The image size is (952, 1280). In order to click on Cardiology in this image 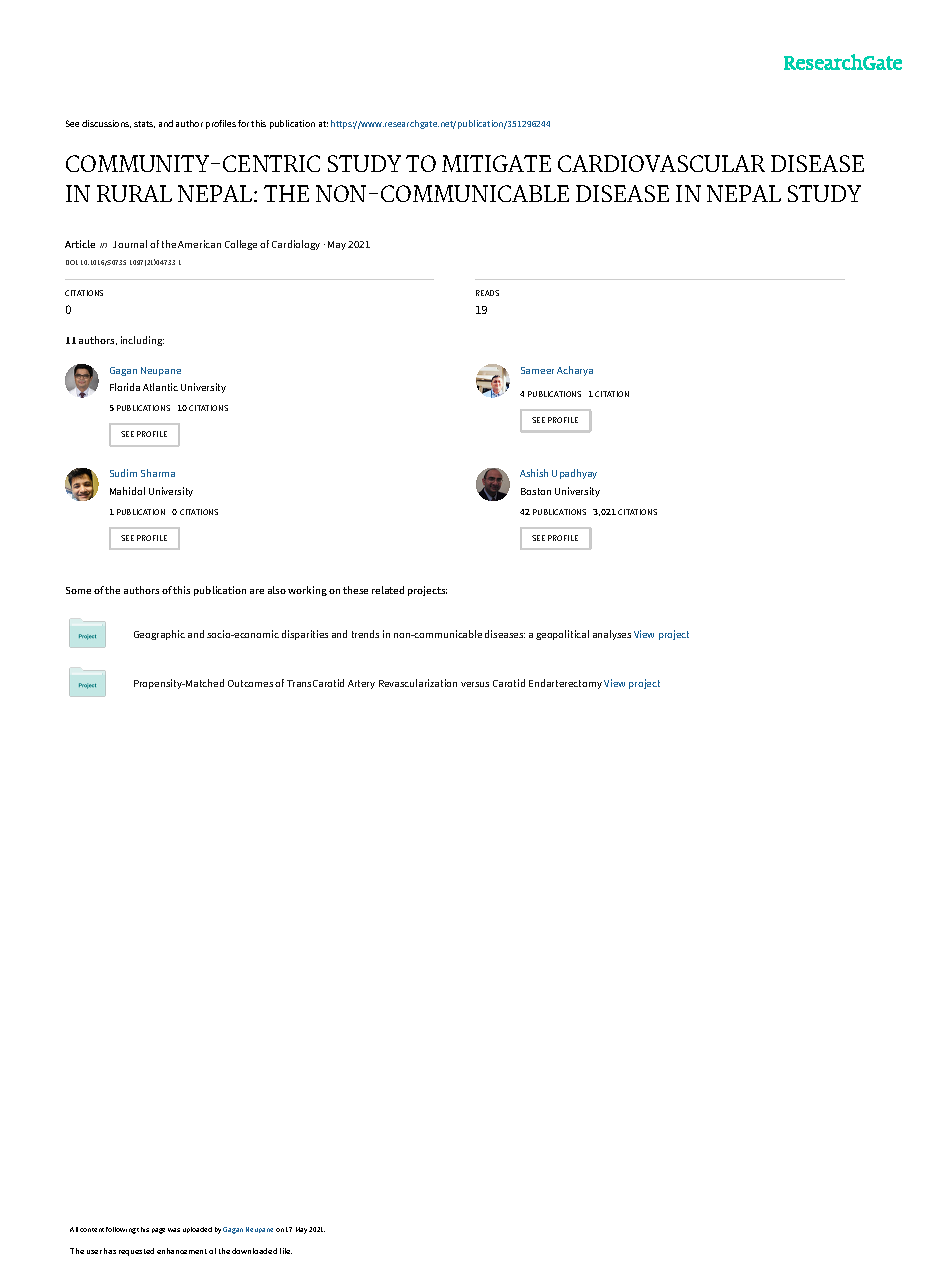, I will do `click(296, 245)`.
